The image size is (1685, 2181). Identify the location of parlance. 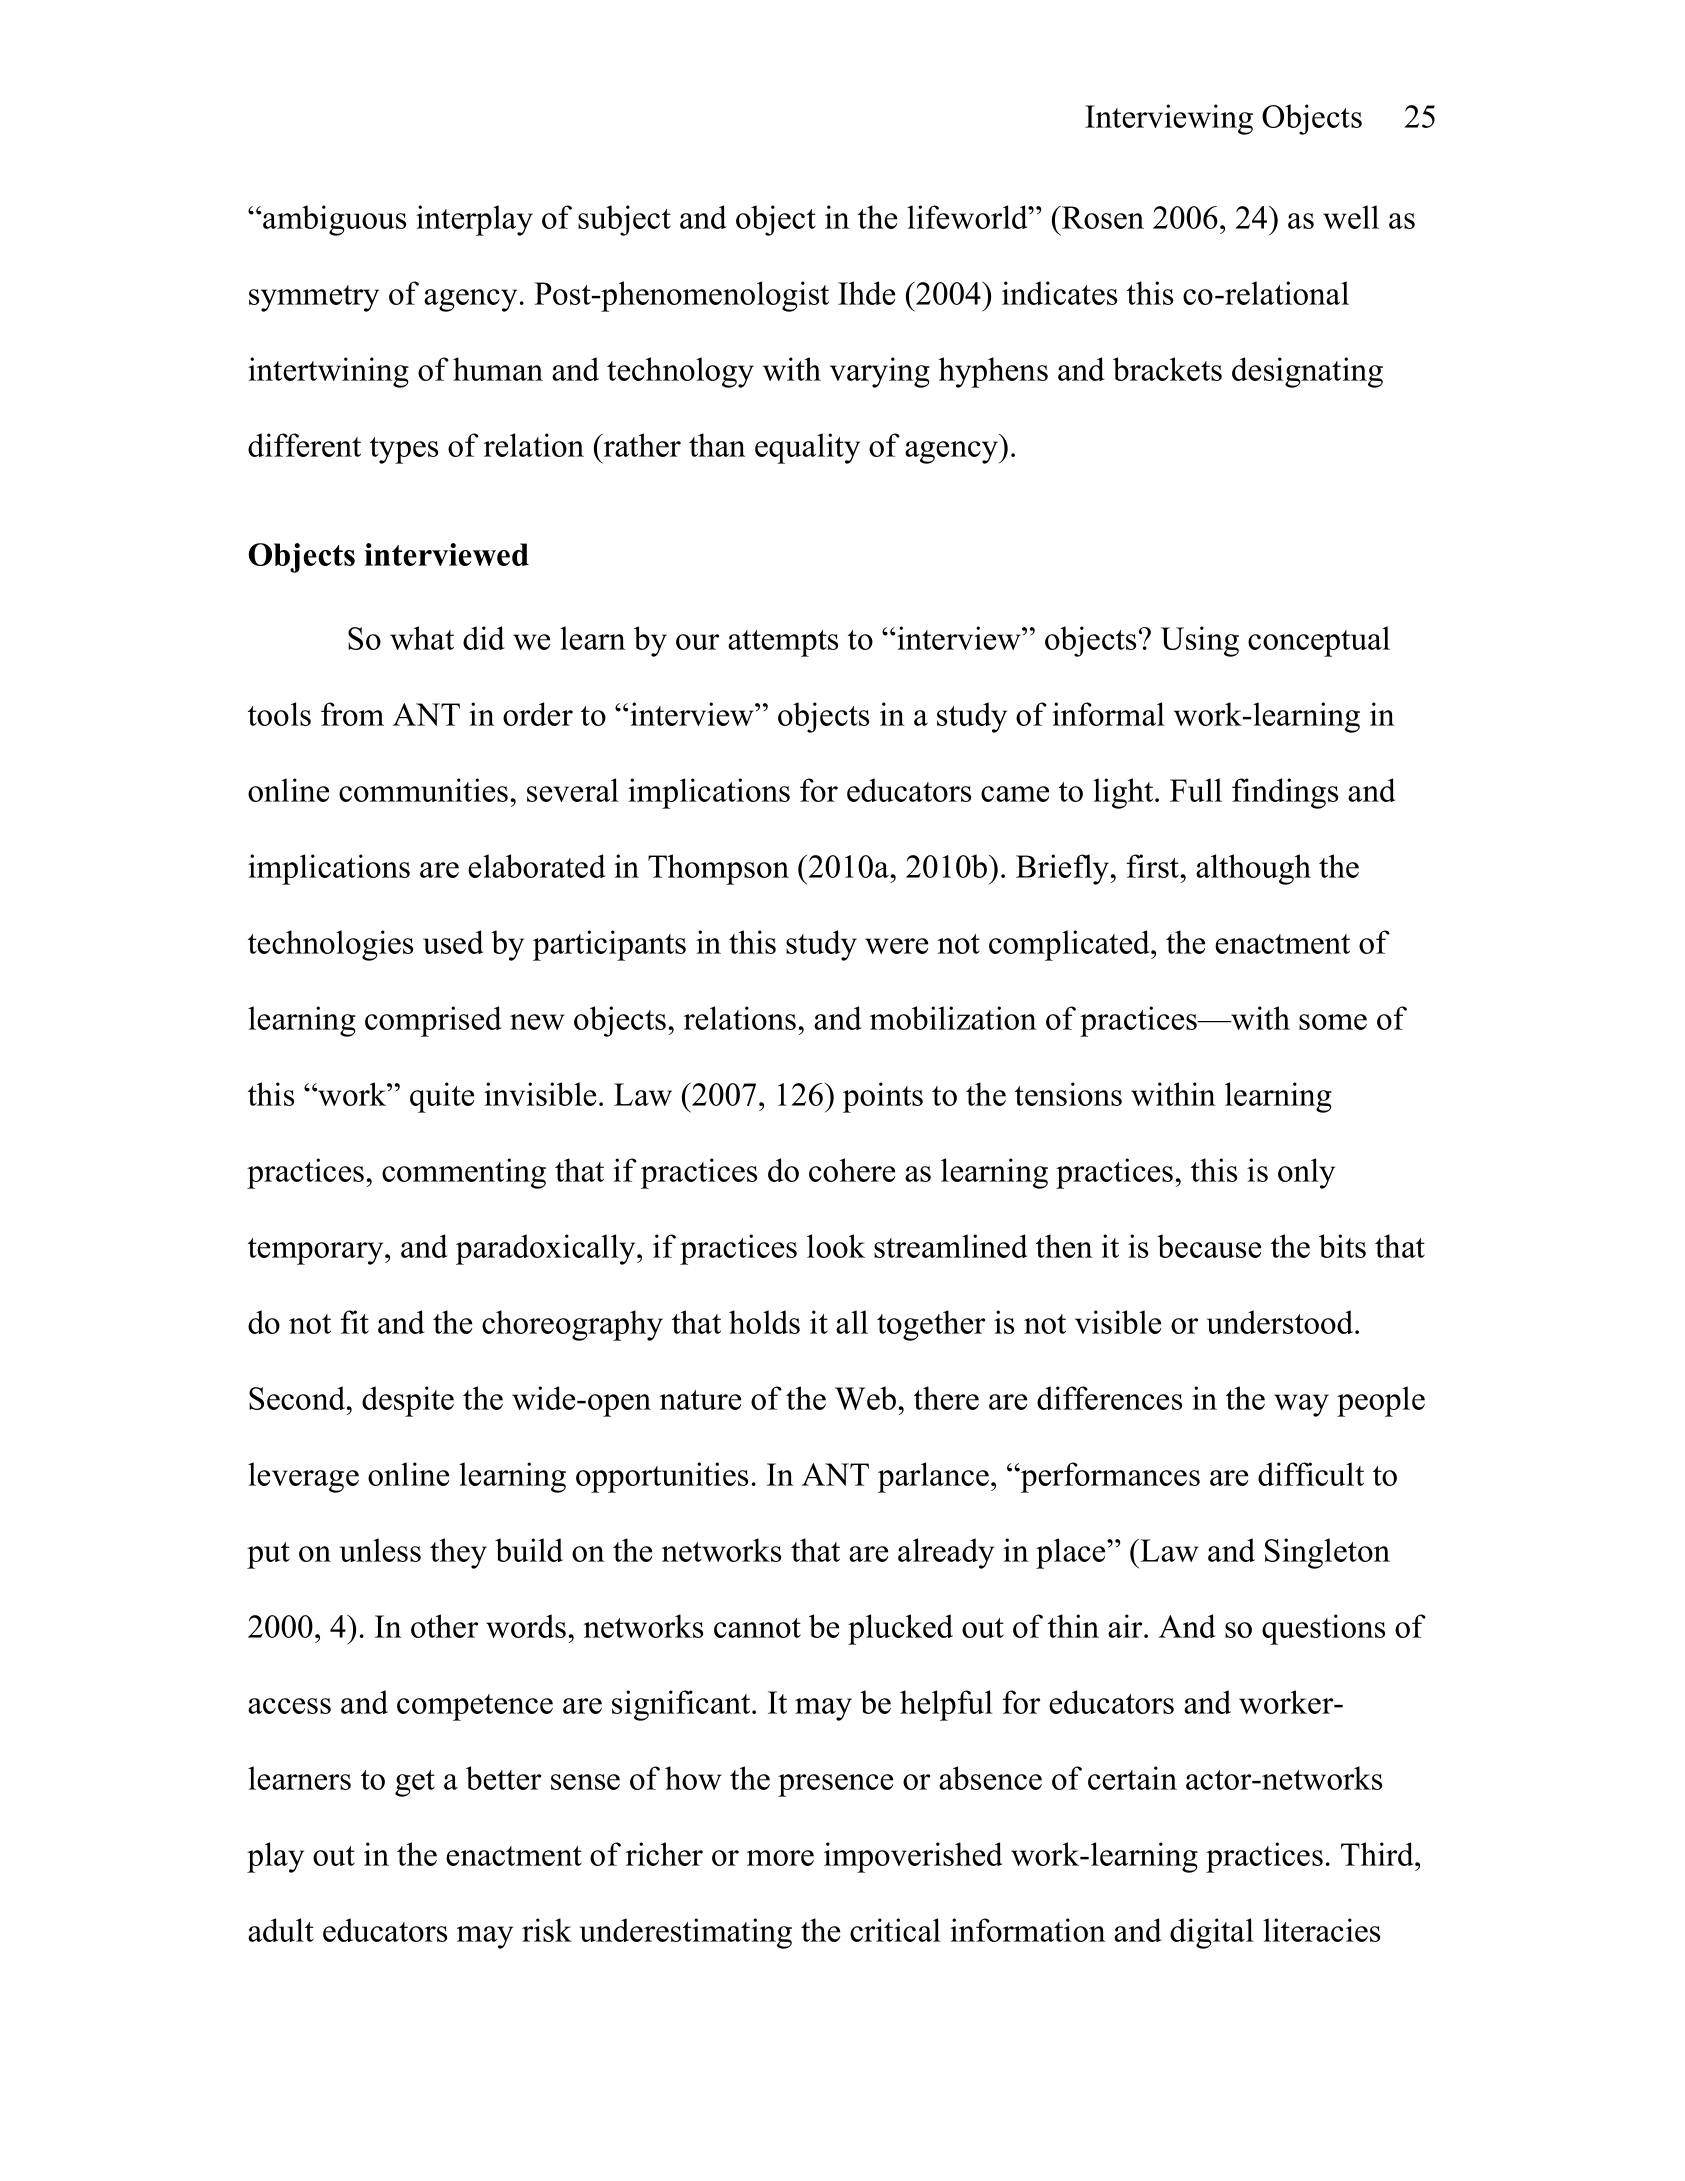
(935, 1477).
